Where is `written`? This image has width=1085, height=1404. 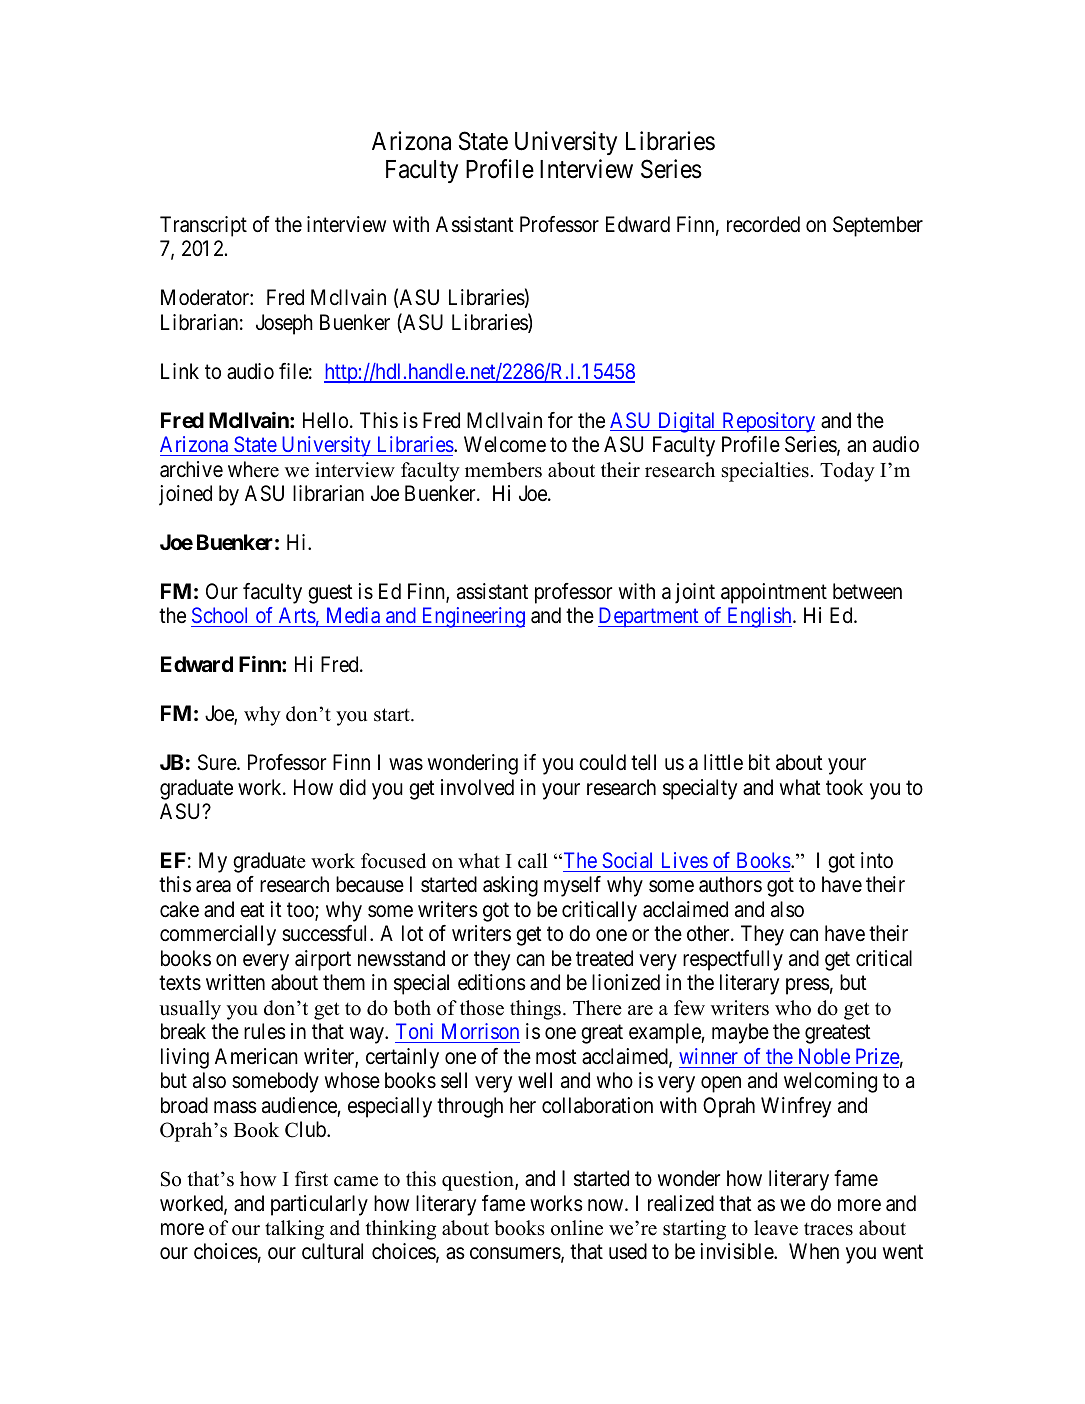
written is located at coordinates (235, 982).
